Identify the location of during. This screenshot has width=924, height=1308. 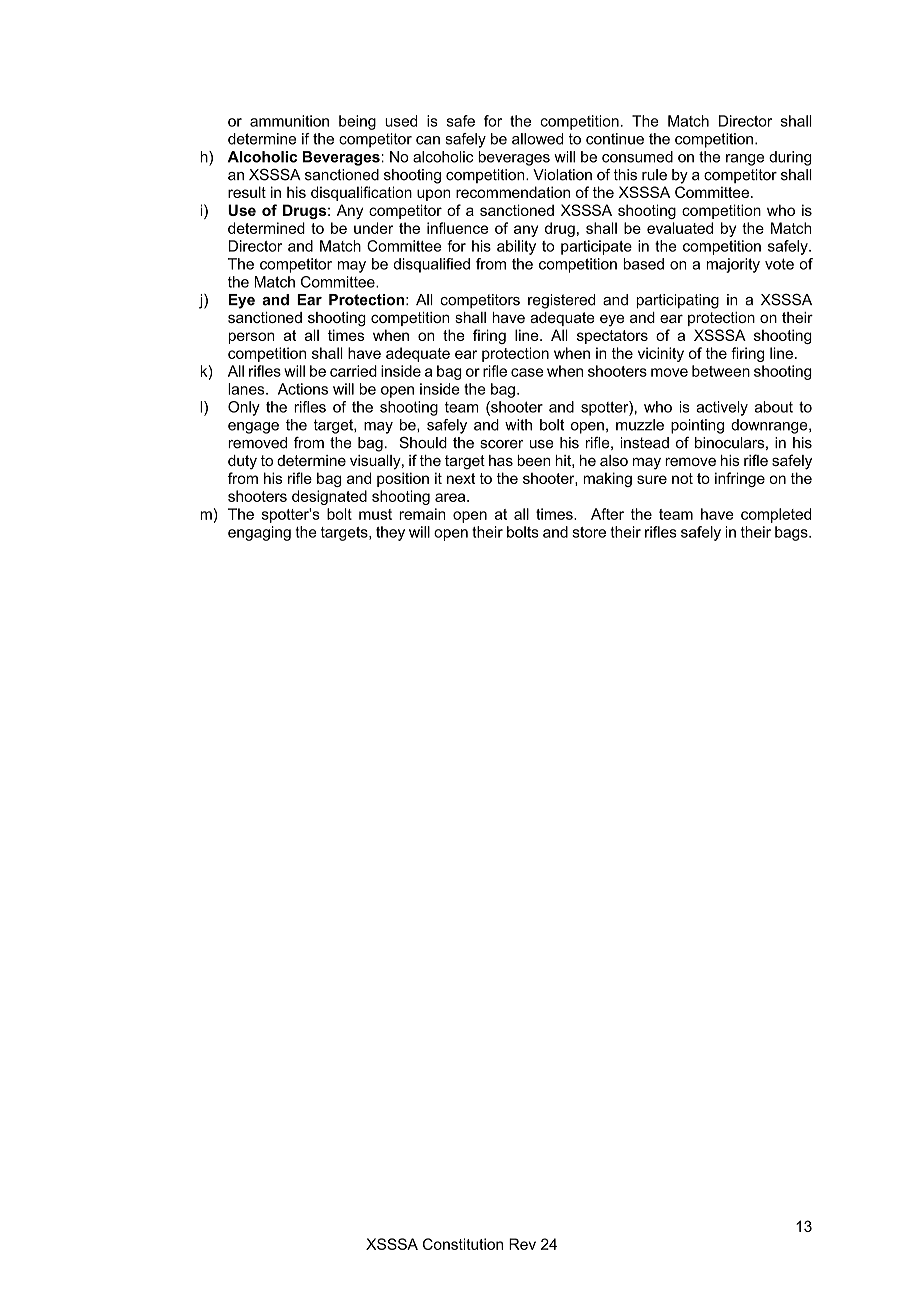
(790, 158).
